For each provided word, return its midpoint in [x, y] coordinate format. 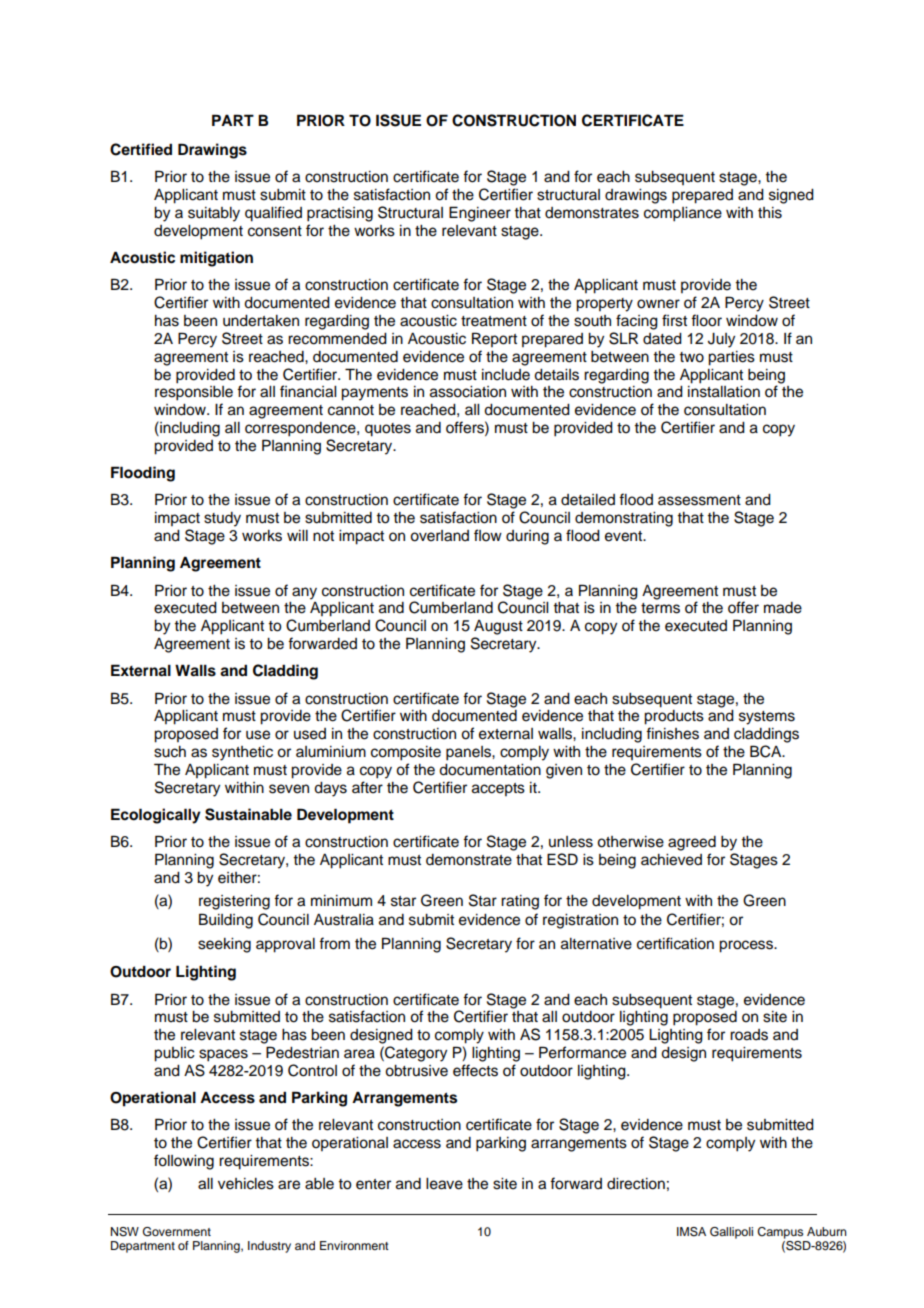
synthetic [242, 753]
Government [177, 1232]
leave [444, 1184]
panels [469, 753]
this [770, 213]
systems [767, 718]
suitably [214, 214]
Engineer [480, 214]
